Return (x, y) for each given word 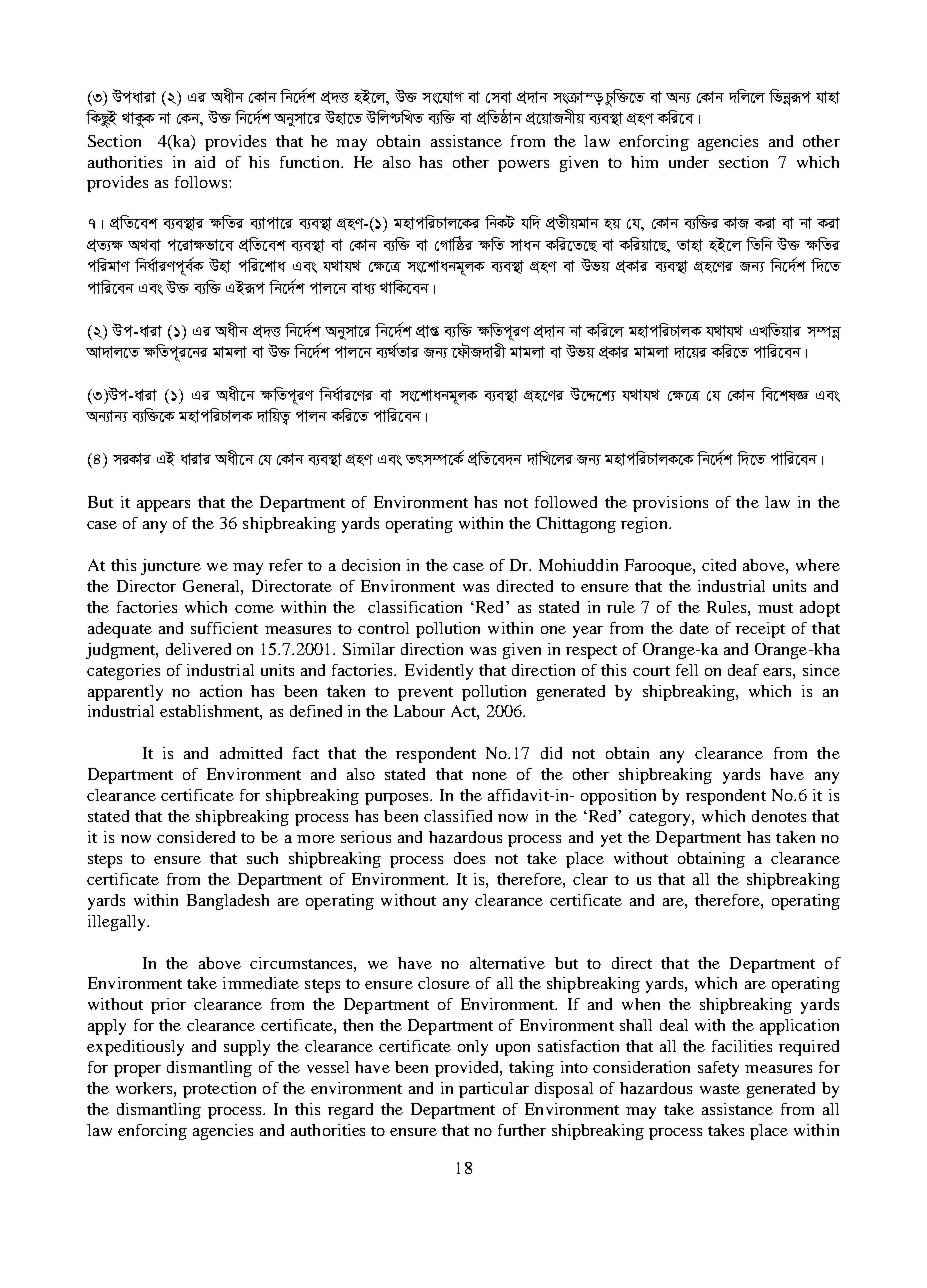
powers (523, 166)
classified (458, 816)
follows (202, 182)
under (689, 162)
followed (566, 502)
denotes (779, 816)
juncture (171, 567)
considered (196, 837)
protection (219, 1090)
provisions (670, 504)
